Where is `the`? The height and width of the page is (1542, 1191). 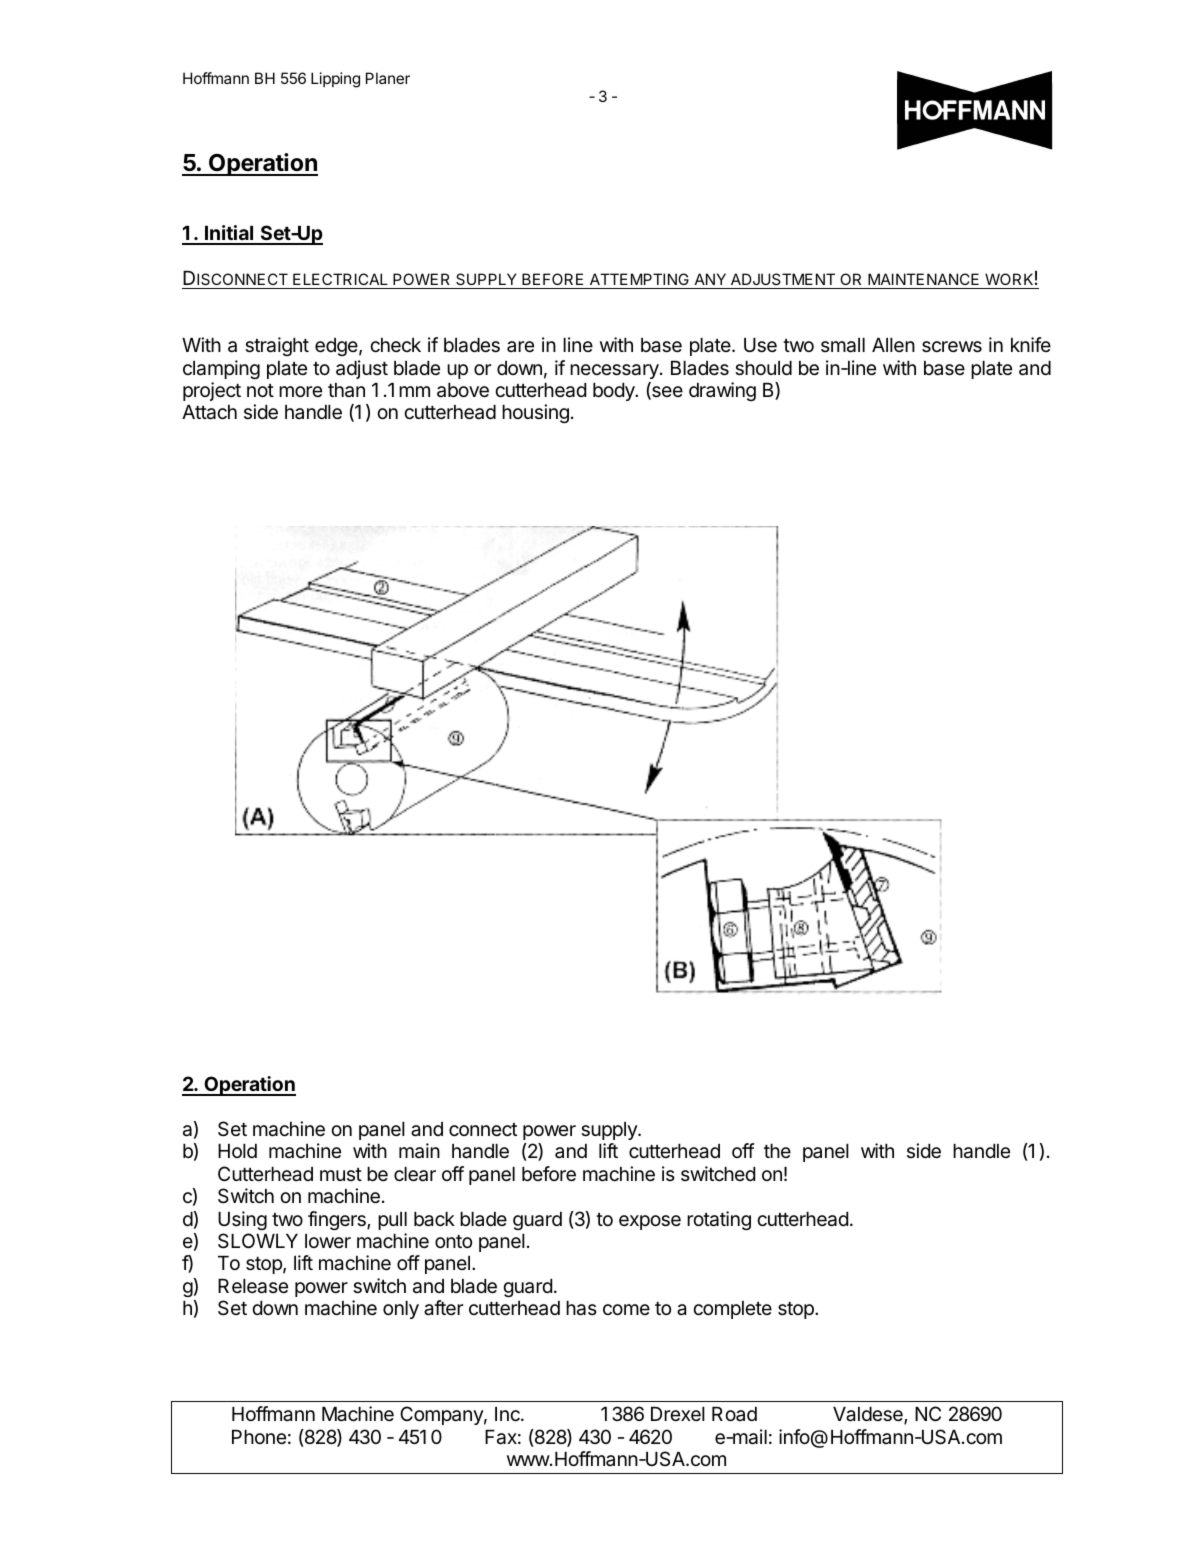 the is located at coordinates (777, 1151).
